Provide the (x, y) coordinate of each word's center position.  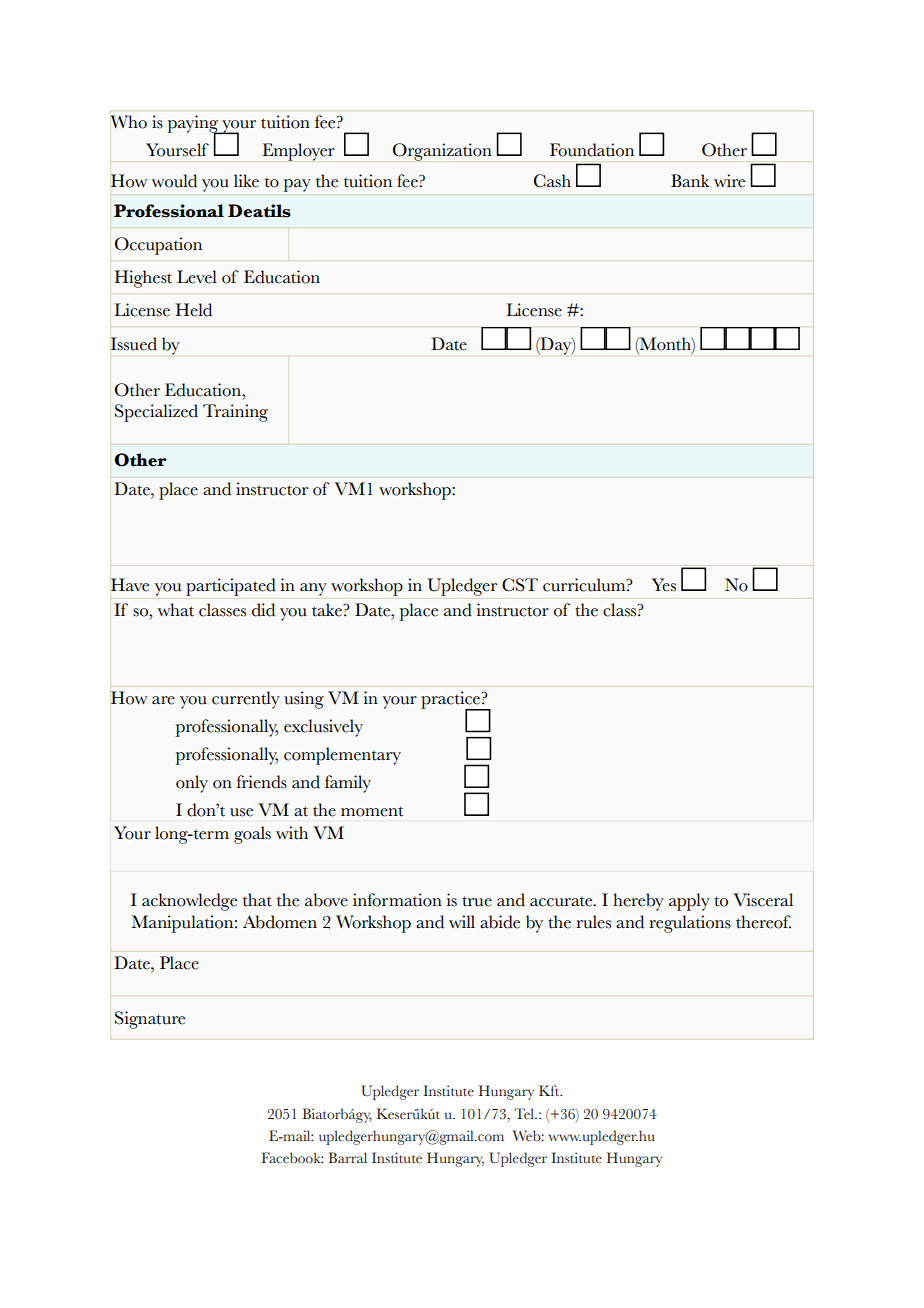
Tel (525, 1114)
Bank (690, 180)
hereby (638, 902)
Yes (664, 585)
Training (235, 413)
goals (252, 835)
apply (689, 902)
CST (520, 585)
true (477, 901)
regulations (690, 924)
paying (194, 125)
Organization (442, 152)
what (176, 610)
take (328, 610)
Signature (150, 1020)
